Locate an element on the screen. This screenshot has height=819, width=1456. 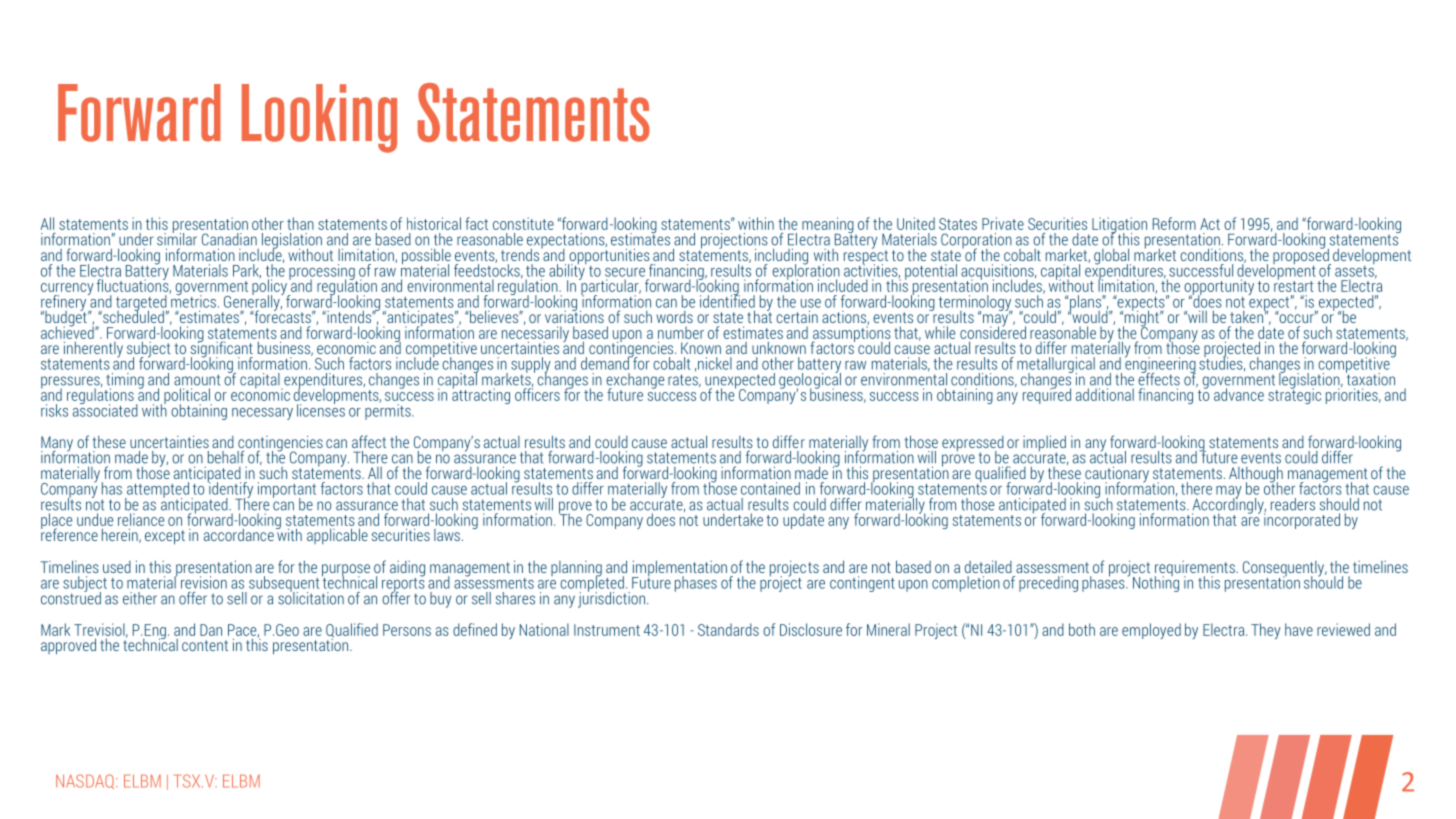
meaning is located at coordinates (829, 226).
